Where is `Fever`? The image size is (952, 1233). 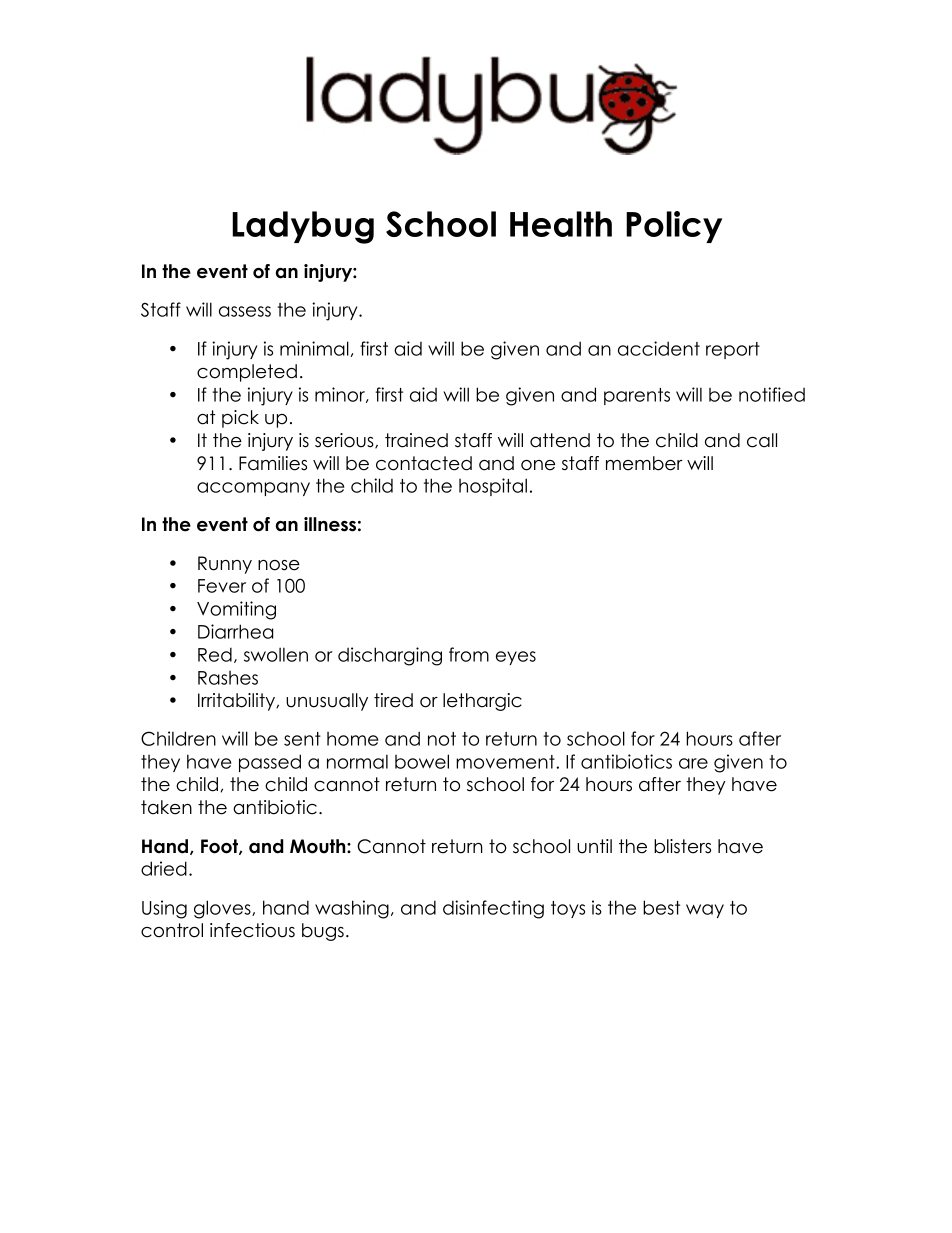 Fever is located at coordinates (222, 586).
